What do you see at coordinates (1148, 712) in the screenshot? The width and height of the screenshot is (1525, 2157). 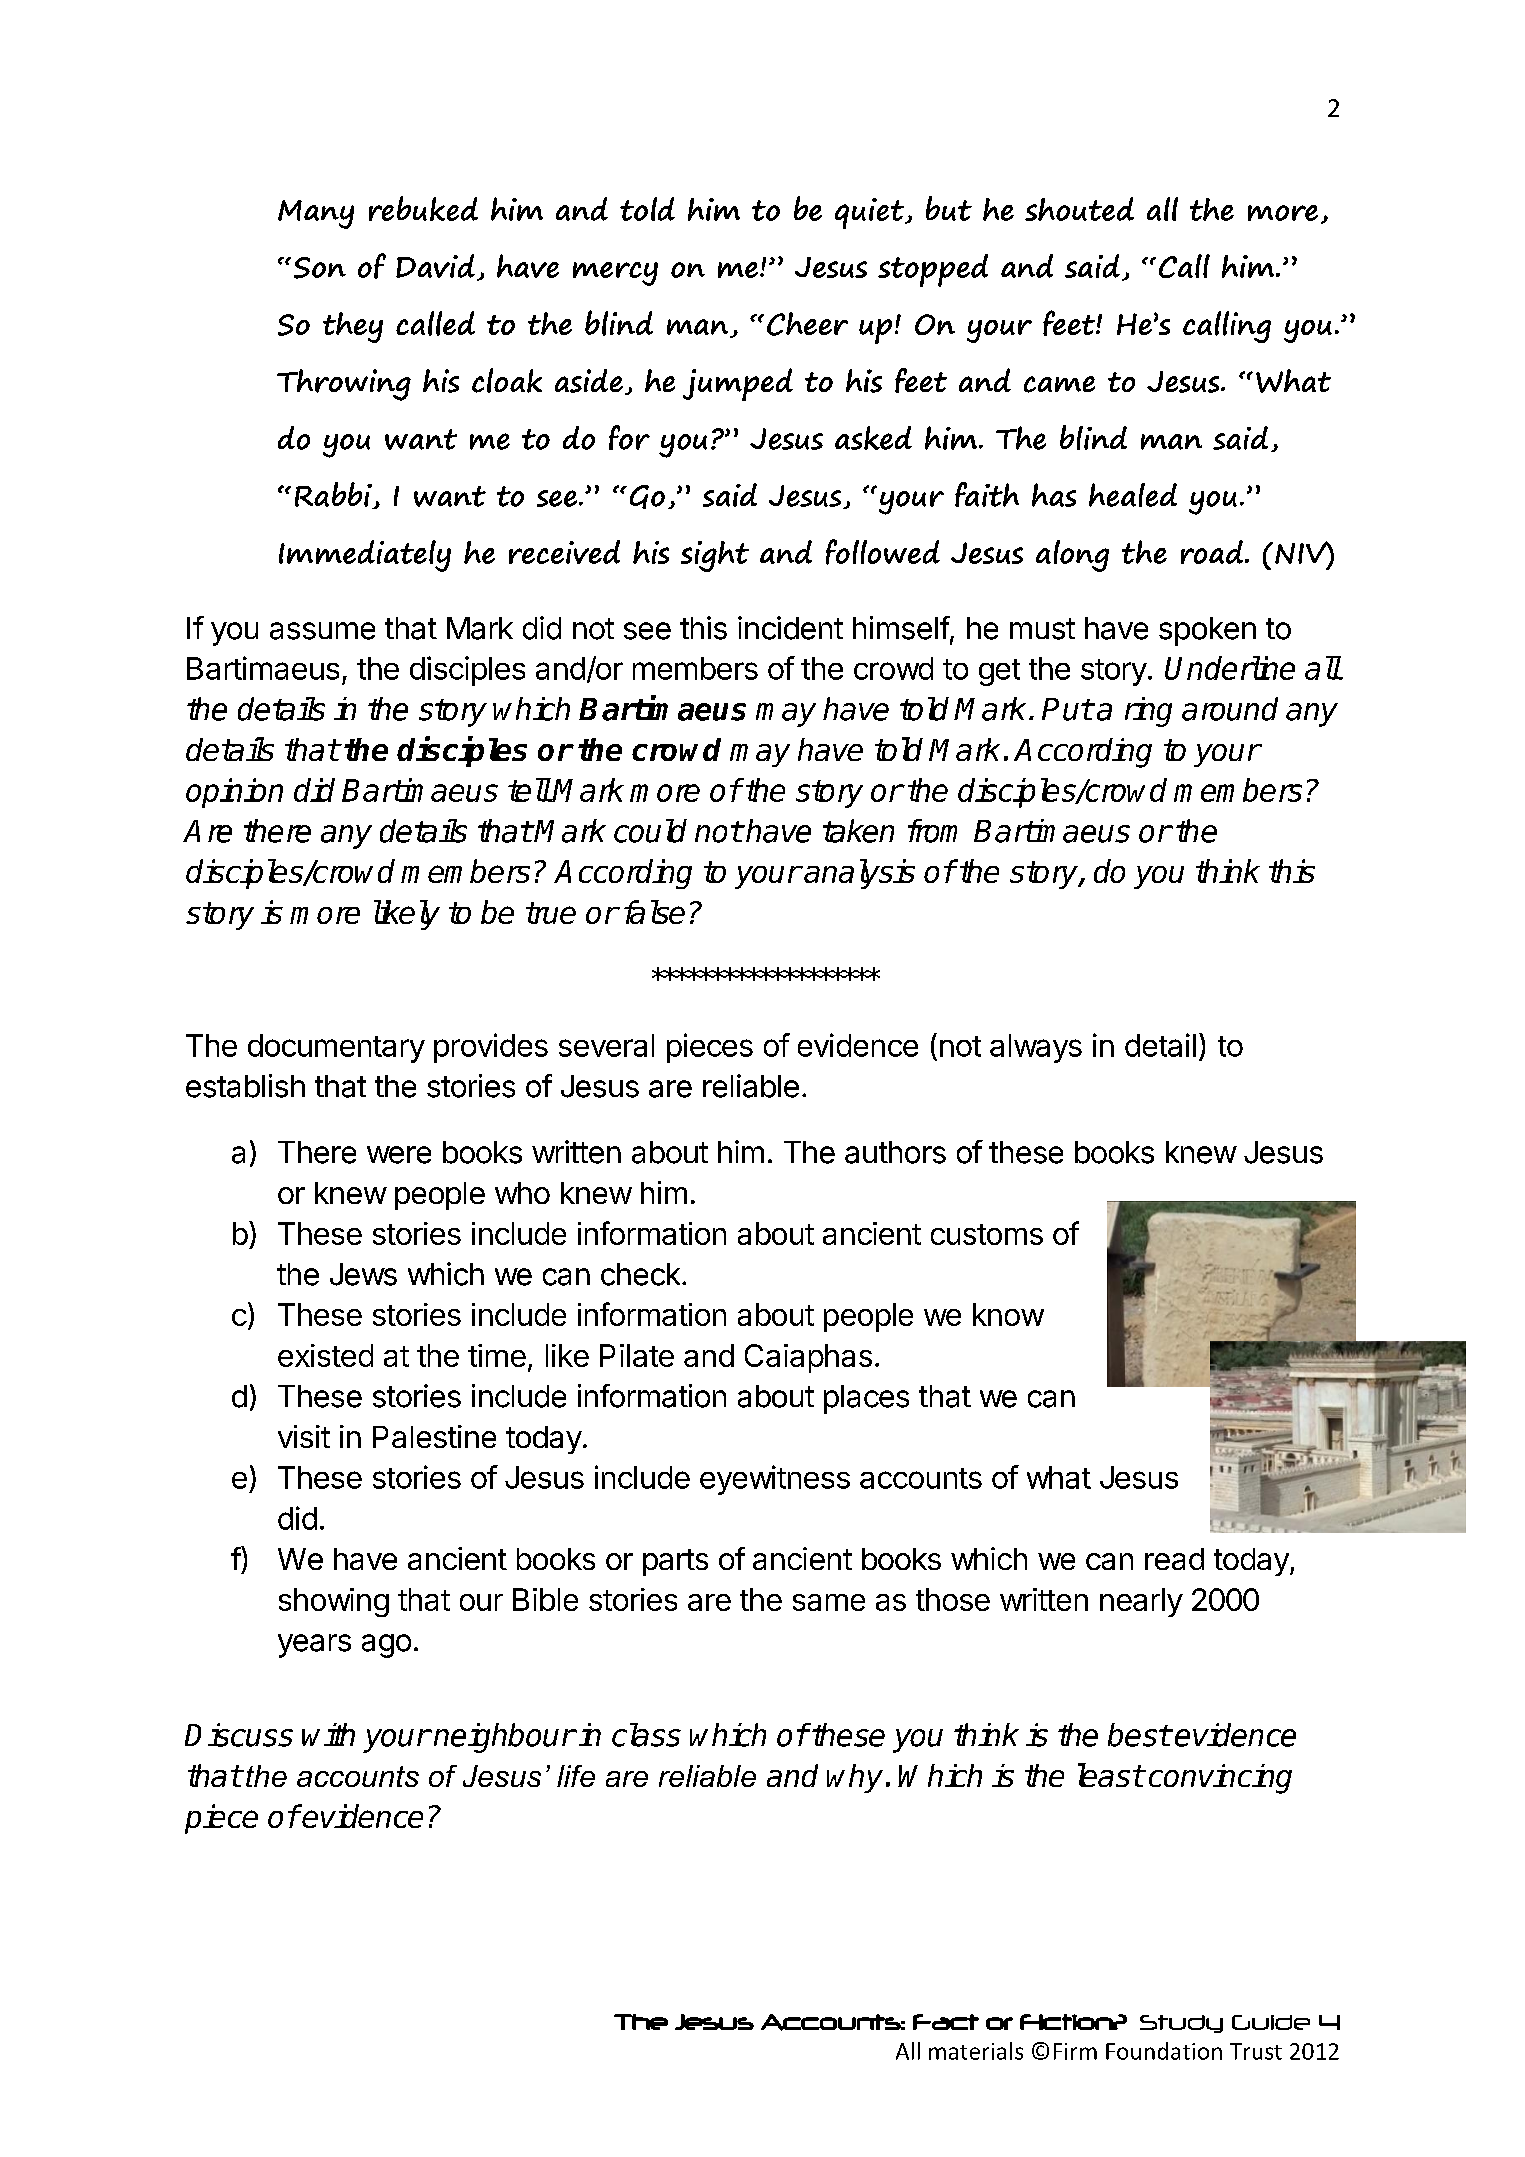 I see `ring` at bounding box center [1148, 712].
